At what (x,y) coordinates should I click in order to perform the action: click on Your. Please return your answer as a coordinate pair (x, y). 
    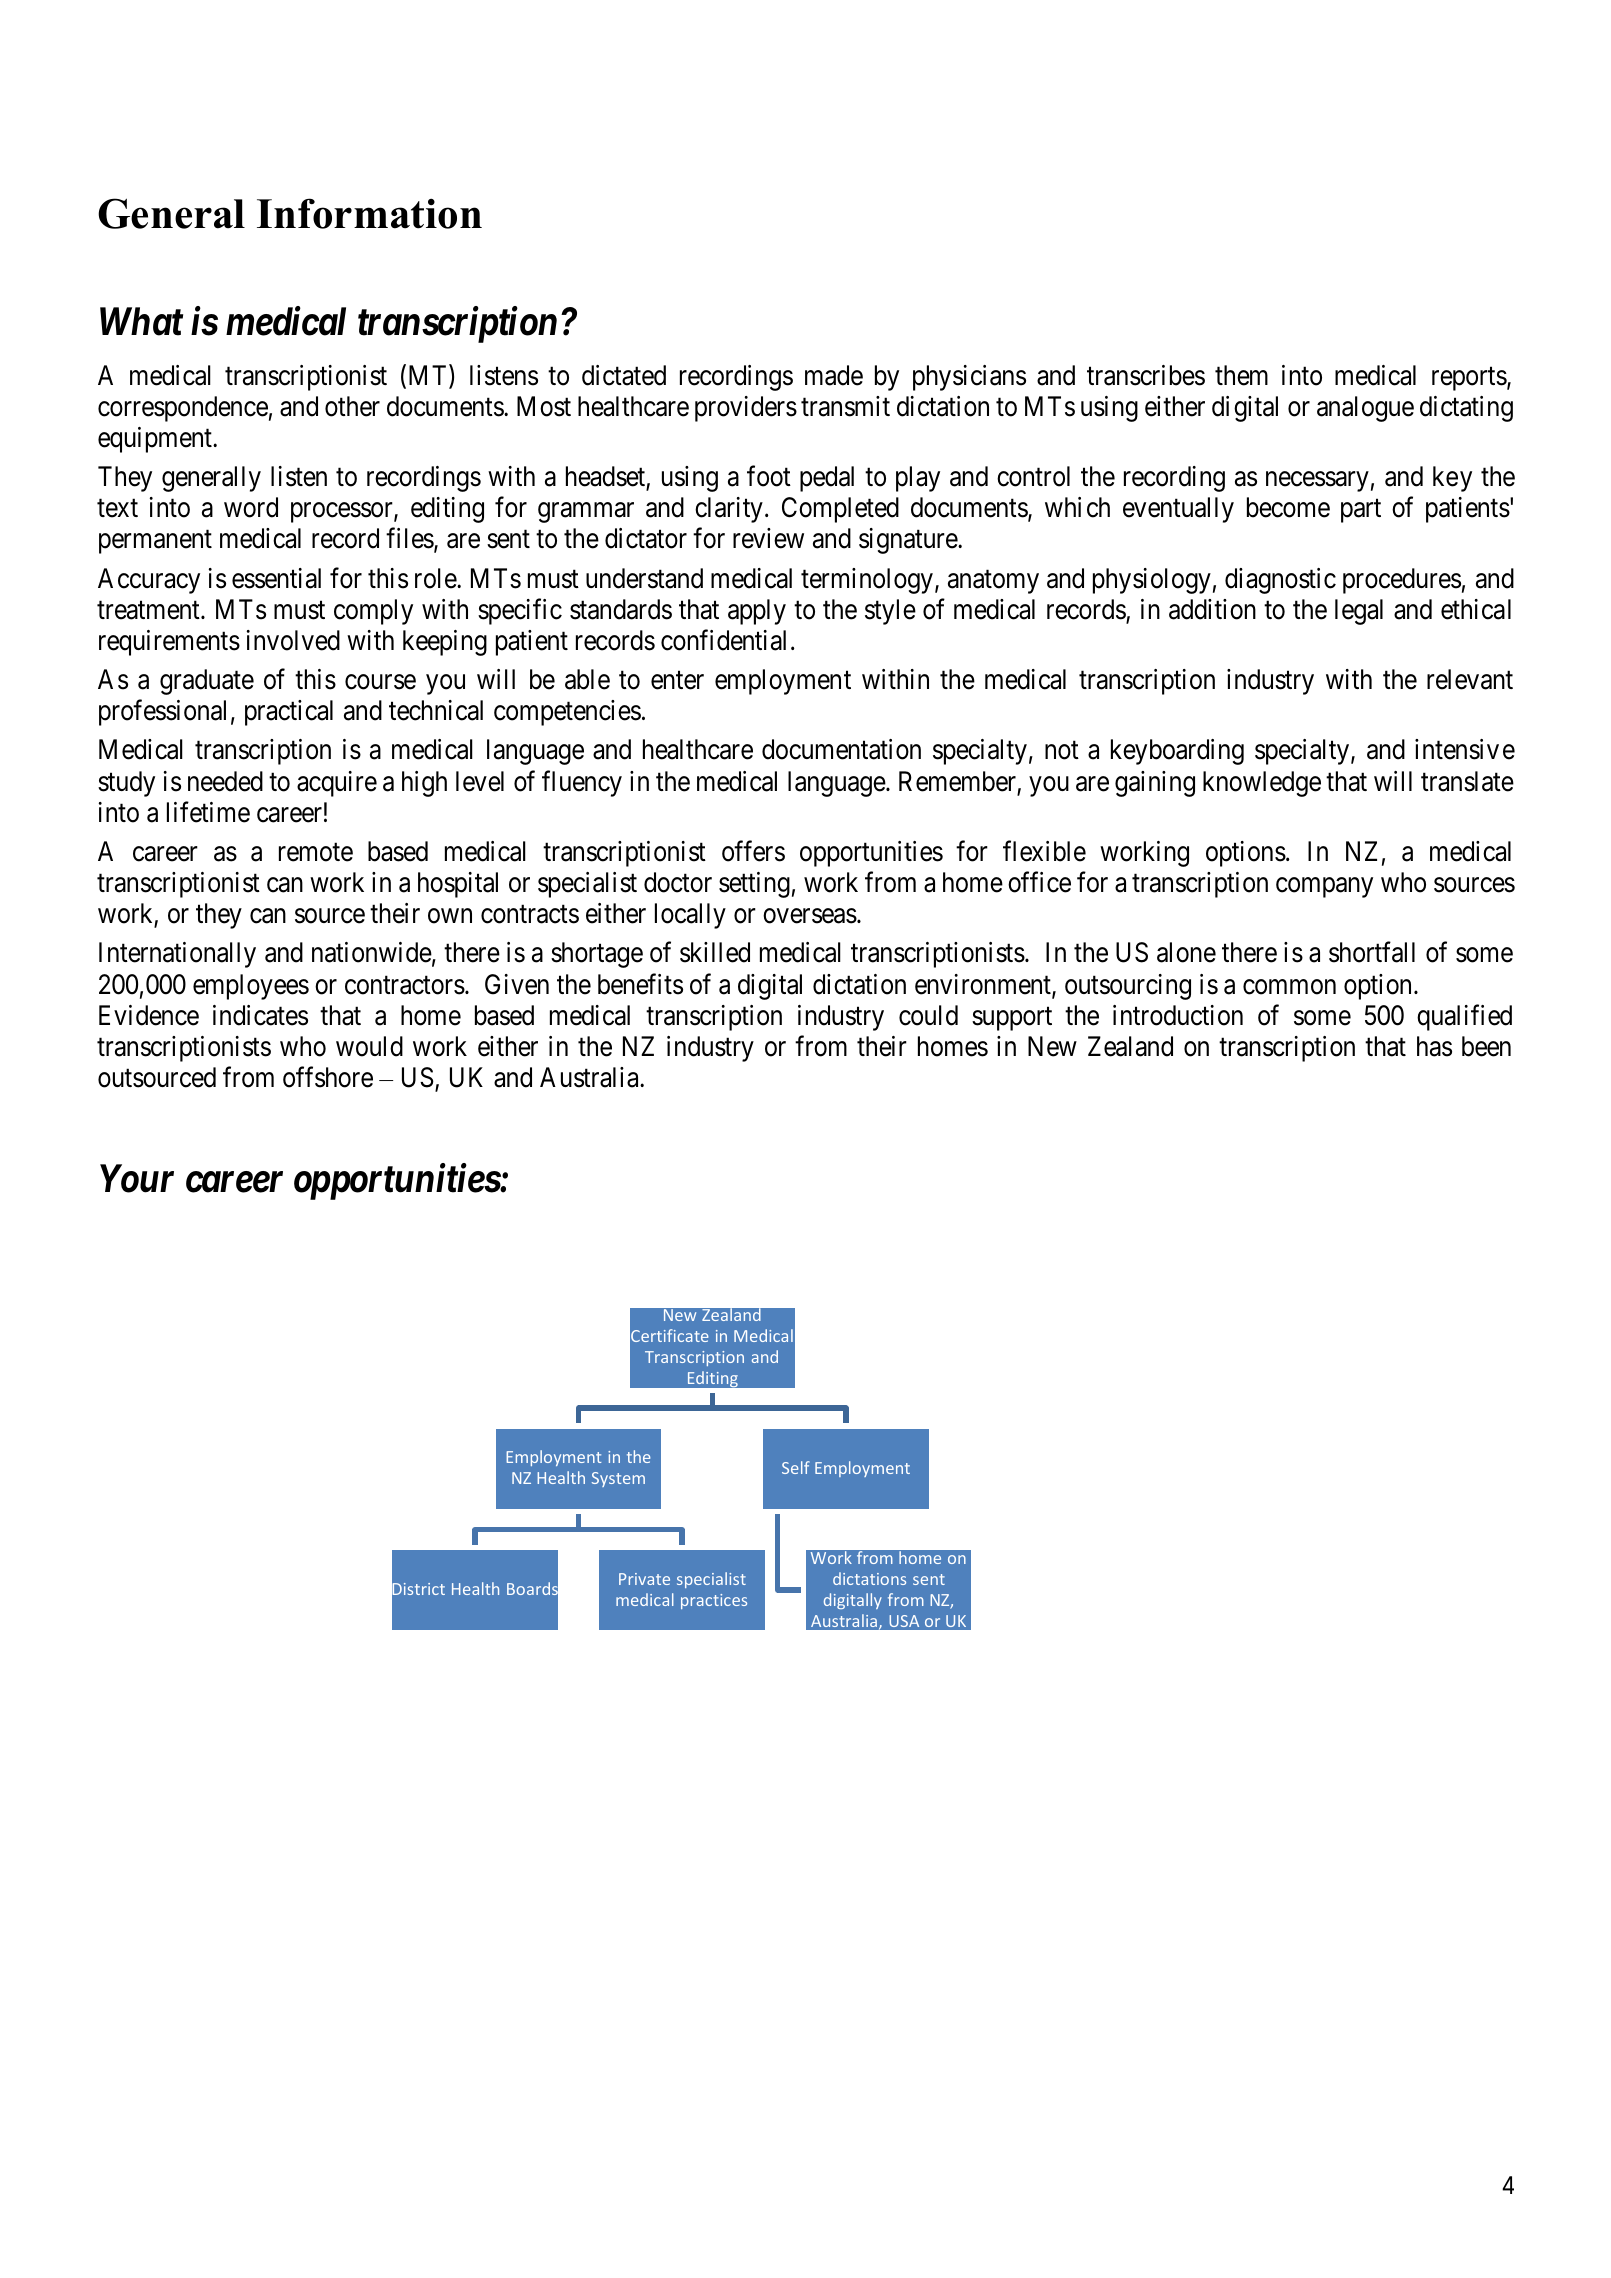
    Looking at the image, I should click on (137, 1178).
